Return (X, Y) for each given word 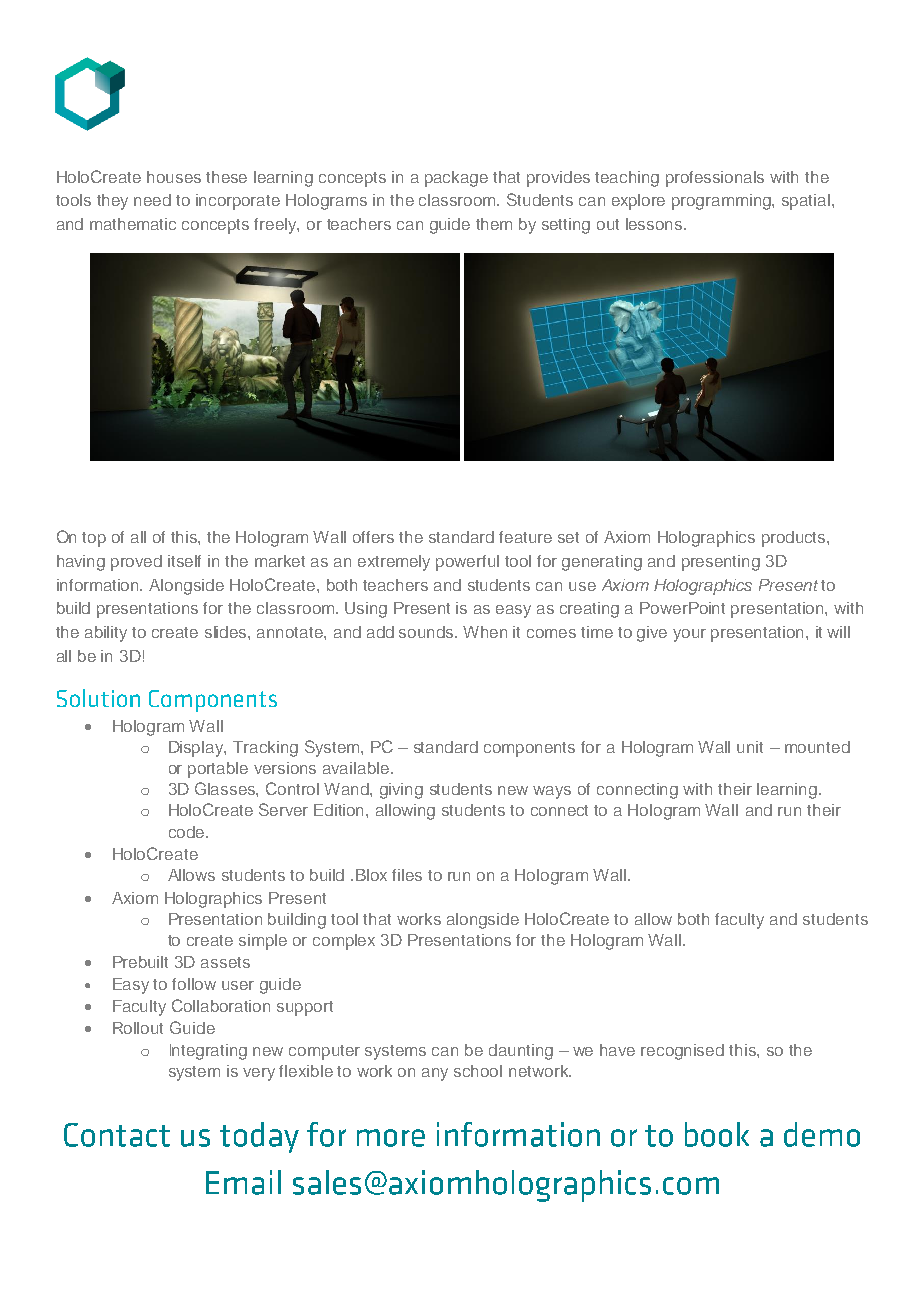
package (456, 179)
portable (218, 770)
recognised (682, 1052)
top (94, 539)
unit (750, 747)
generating (602, 563)
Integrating (208, 1052)
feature (525, 537)
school (478, 1071)
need (152, 200)
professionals (715, 179)
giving (401, 791)
